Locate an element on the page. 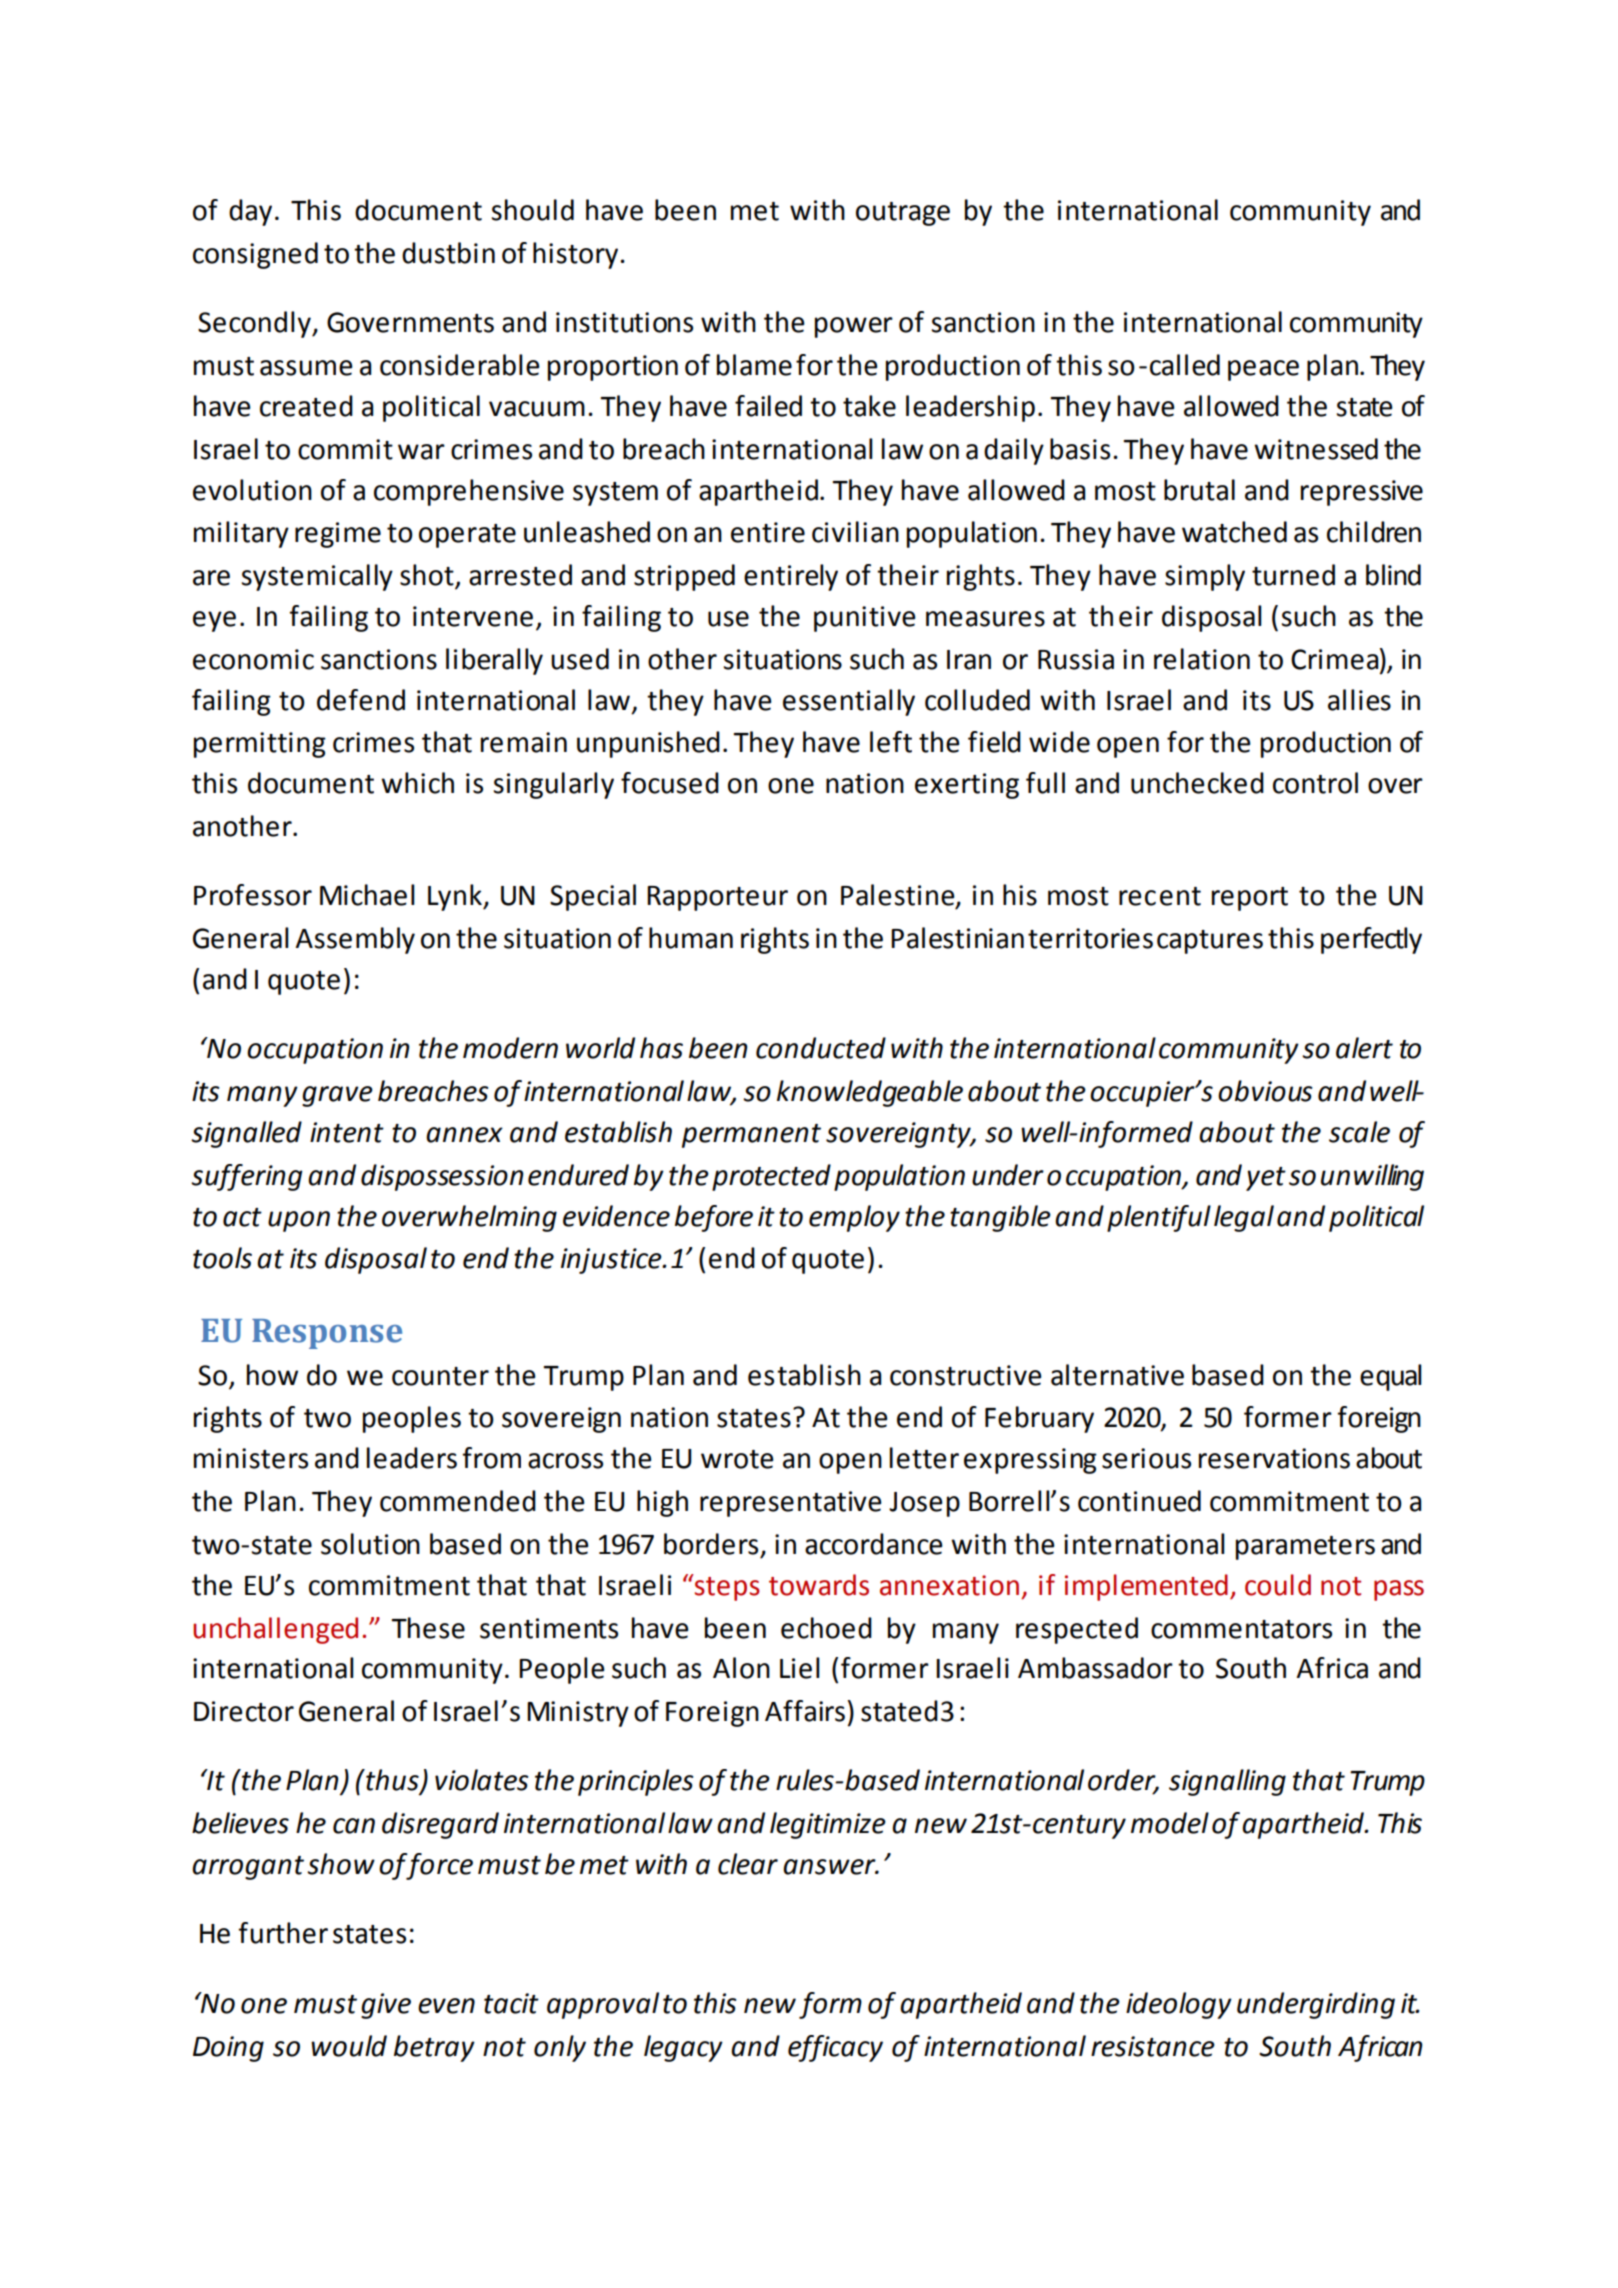 Image resolution: width=1618 pixels, height=2288 pixels. dustbin is located at coordinates (448, 253).
